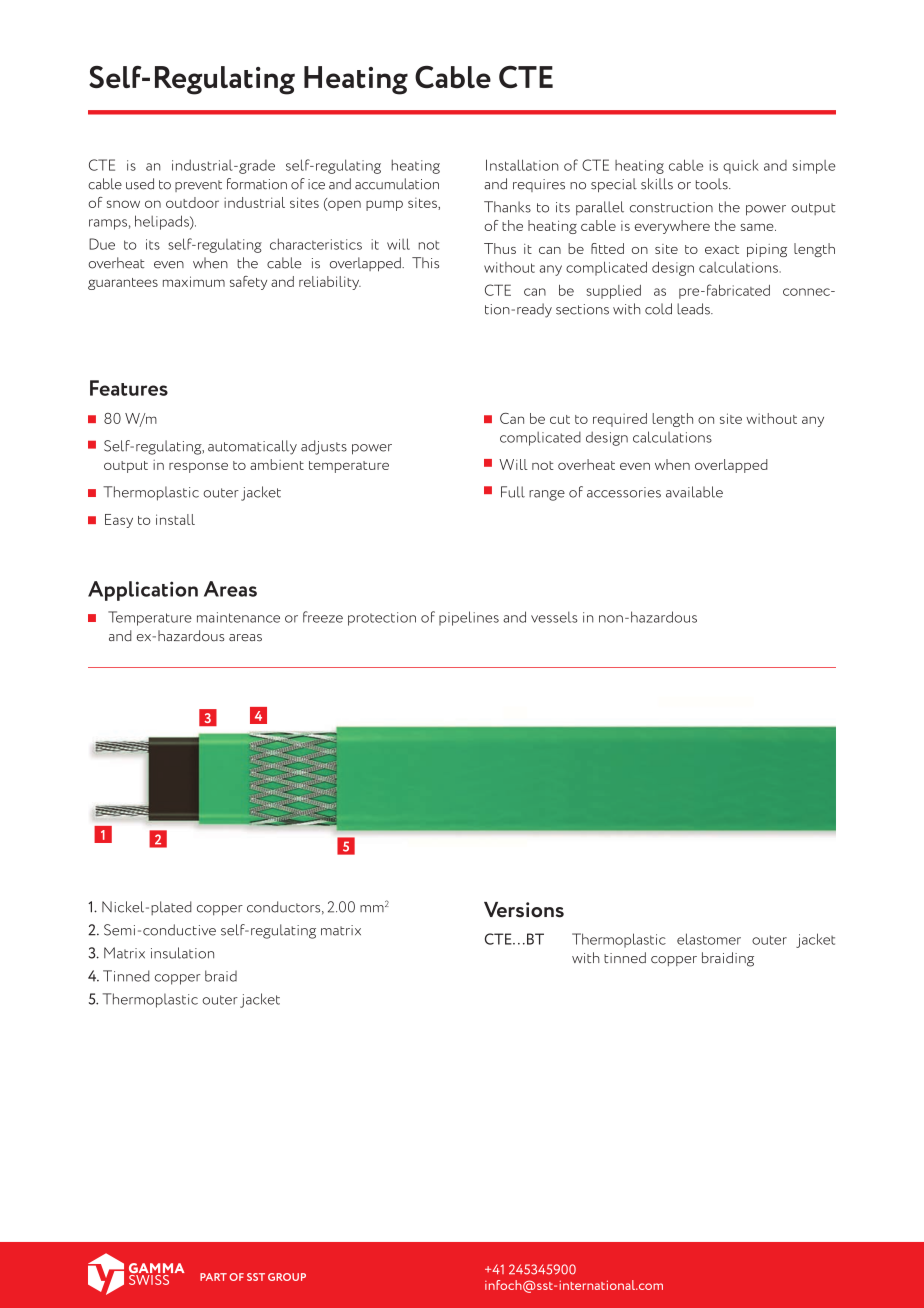 This image has width=924, height=1308. Describe the element at coordinates (238, 617) in the image. I see `maintenance` at that location.
